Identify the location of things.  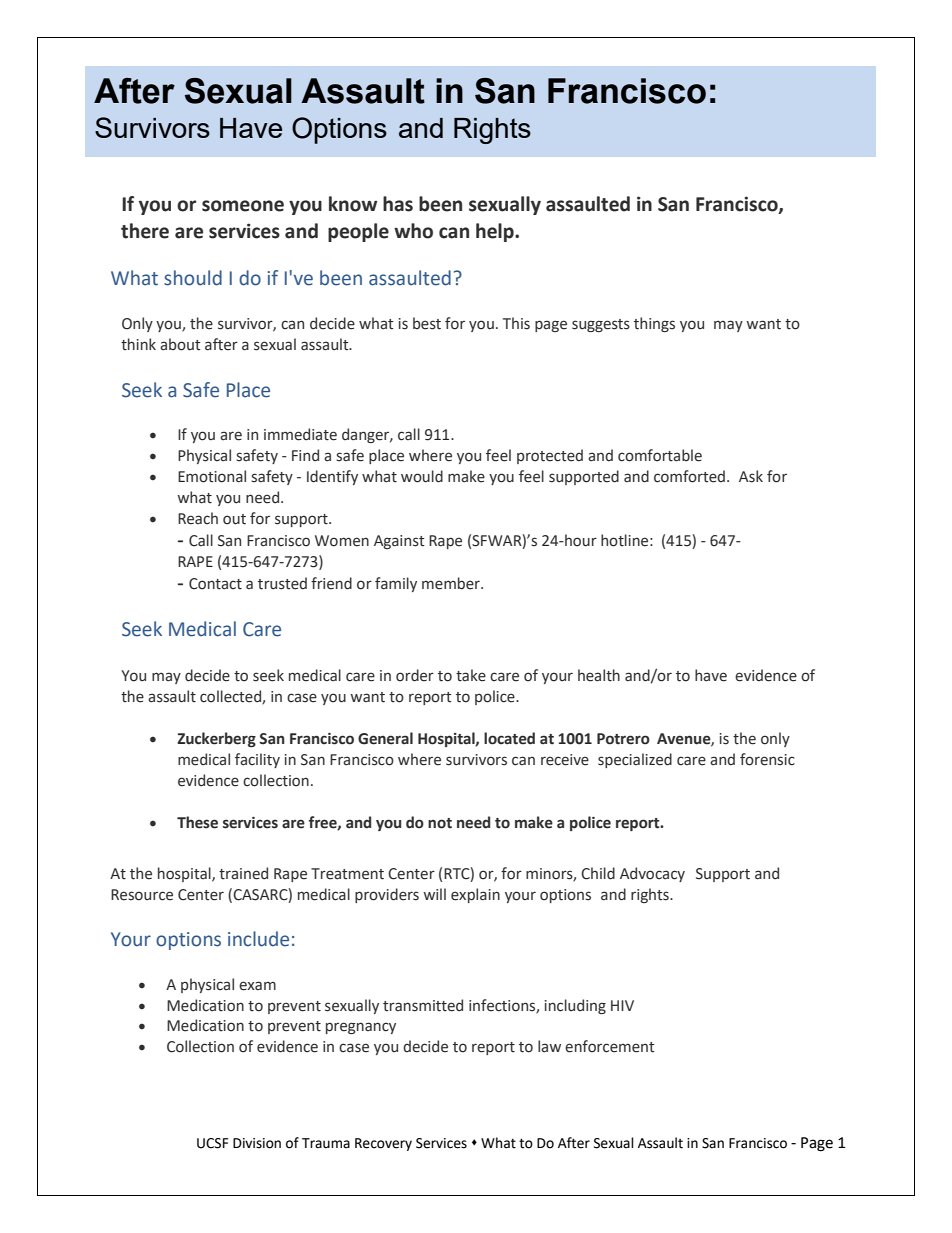
(654, 324).
